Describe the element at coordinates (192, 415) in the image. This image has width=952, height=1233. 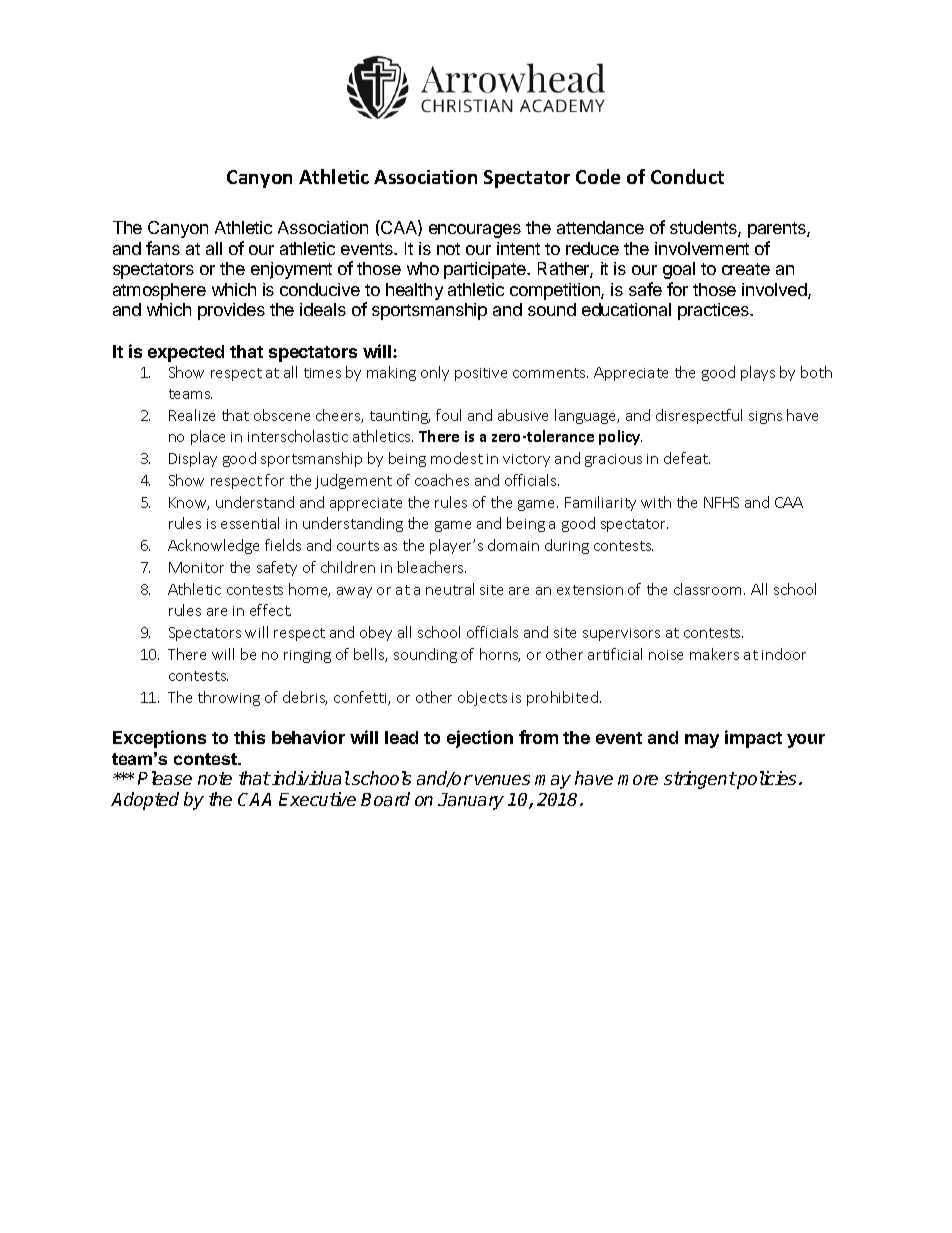
I see `Realize` at that location.
